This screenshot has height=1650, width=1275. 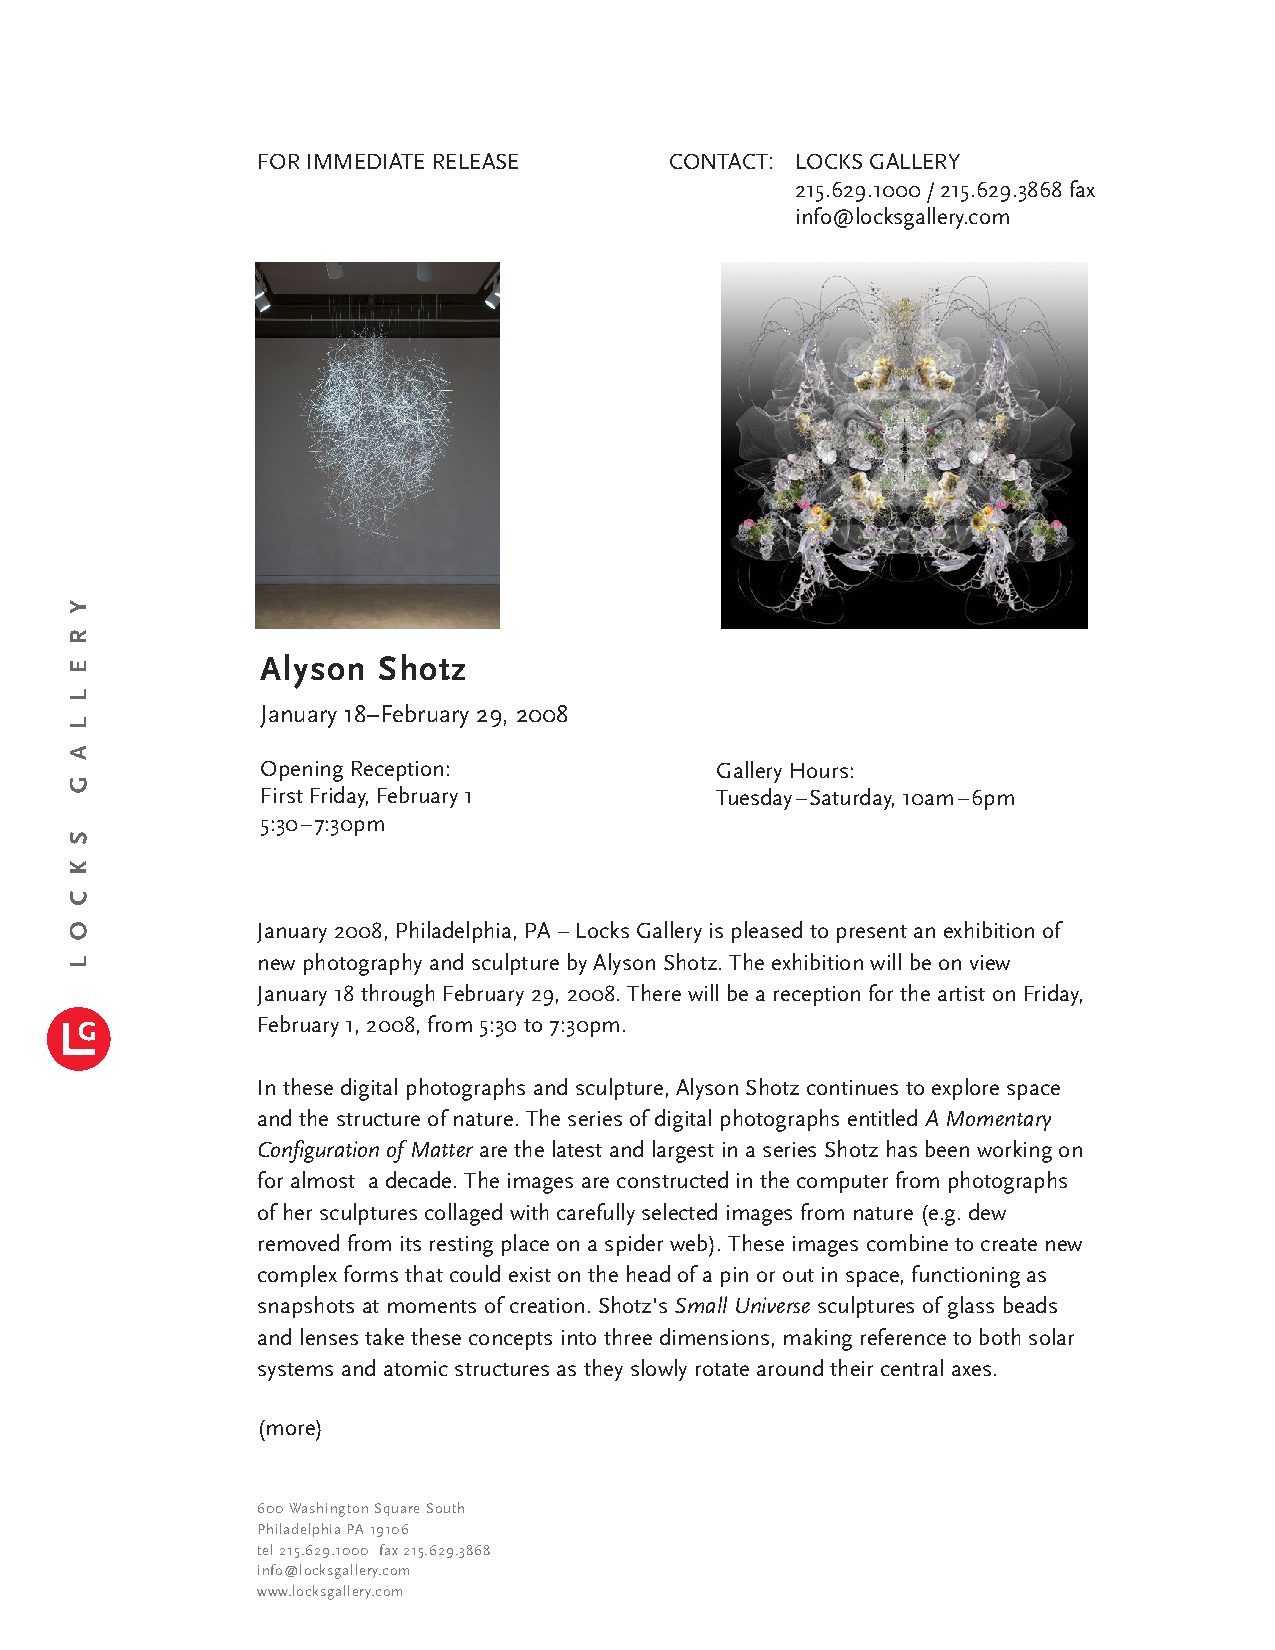 I want to click on pleased, so click(x=767, y=932).
